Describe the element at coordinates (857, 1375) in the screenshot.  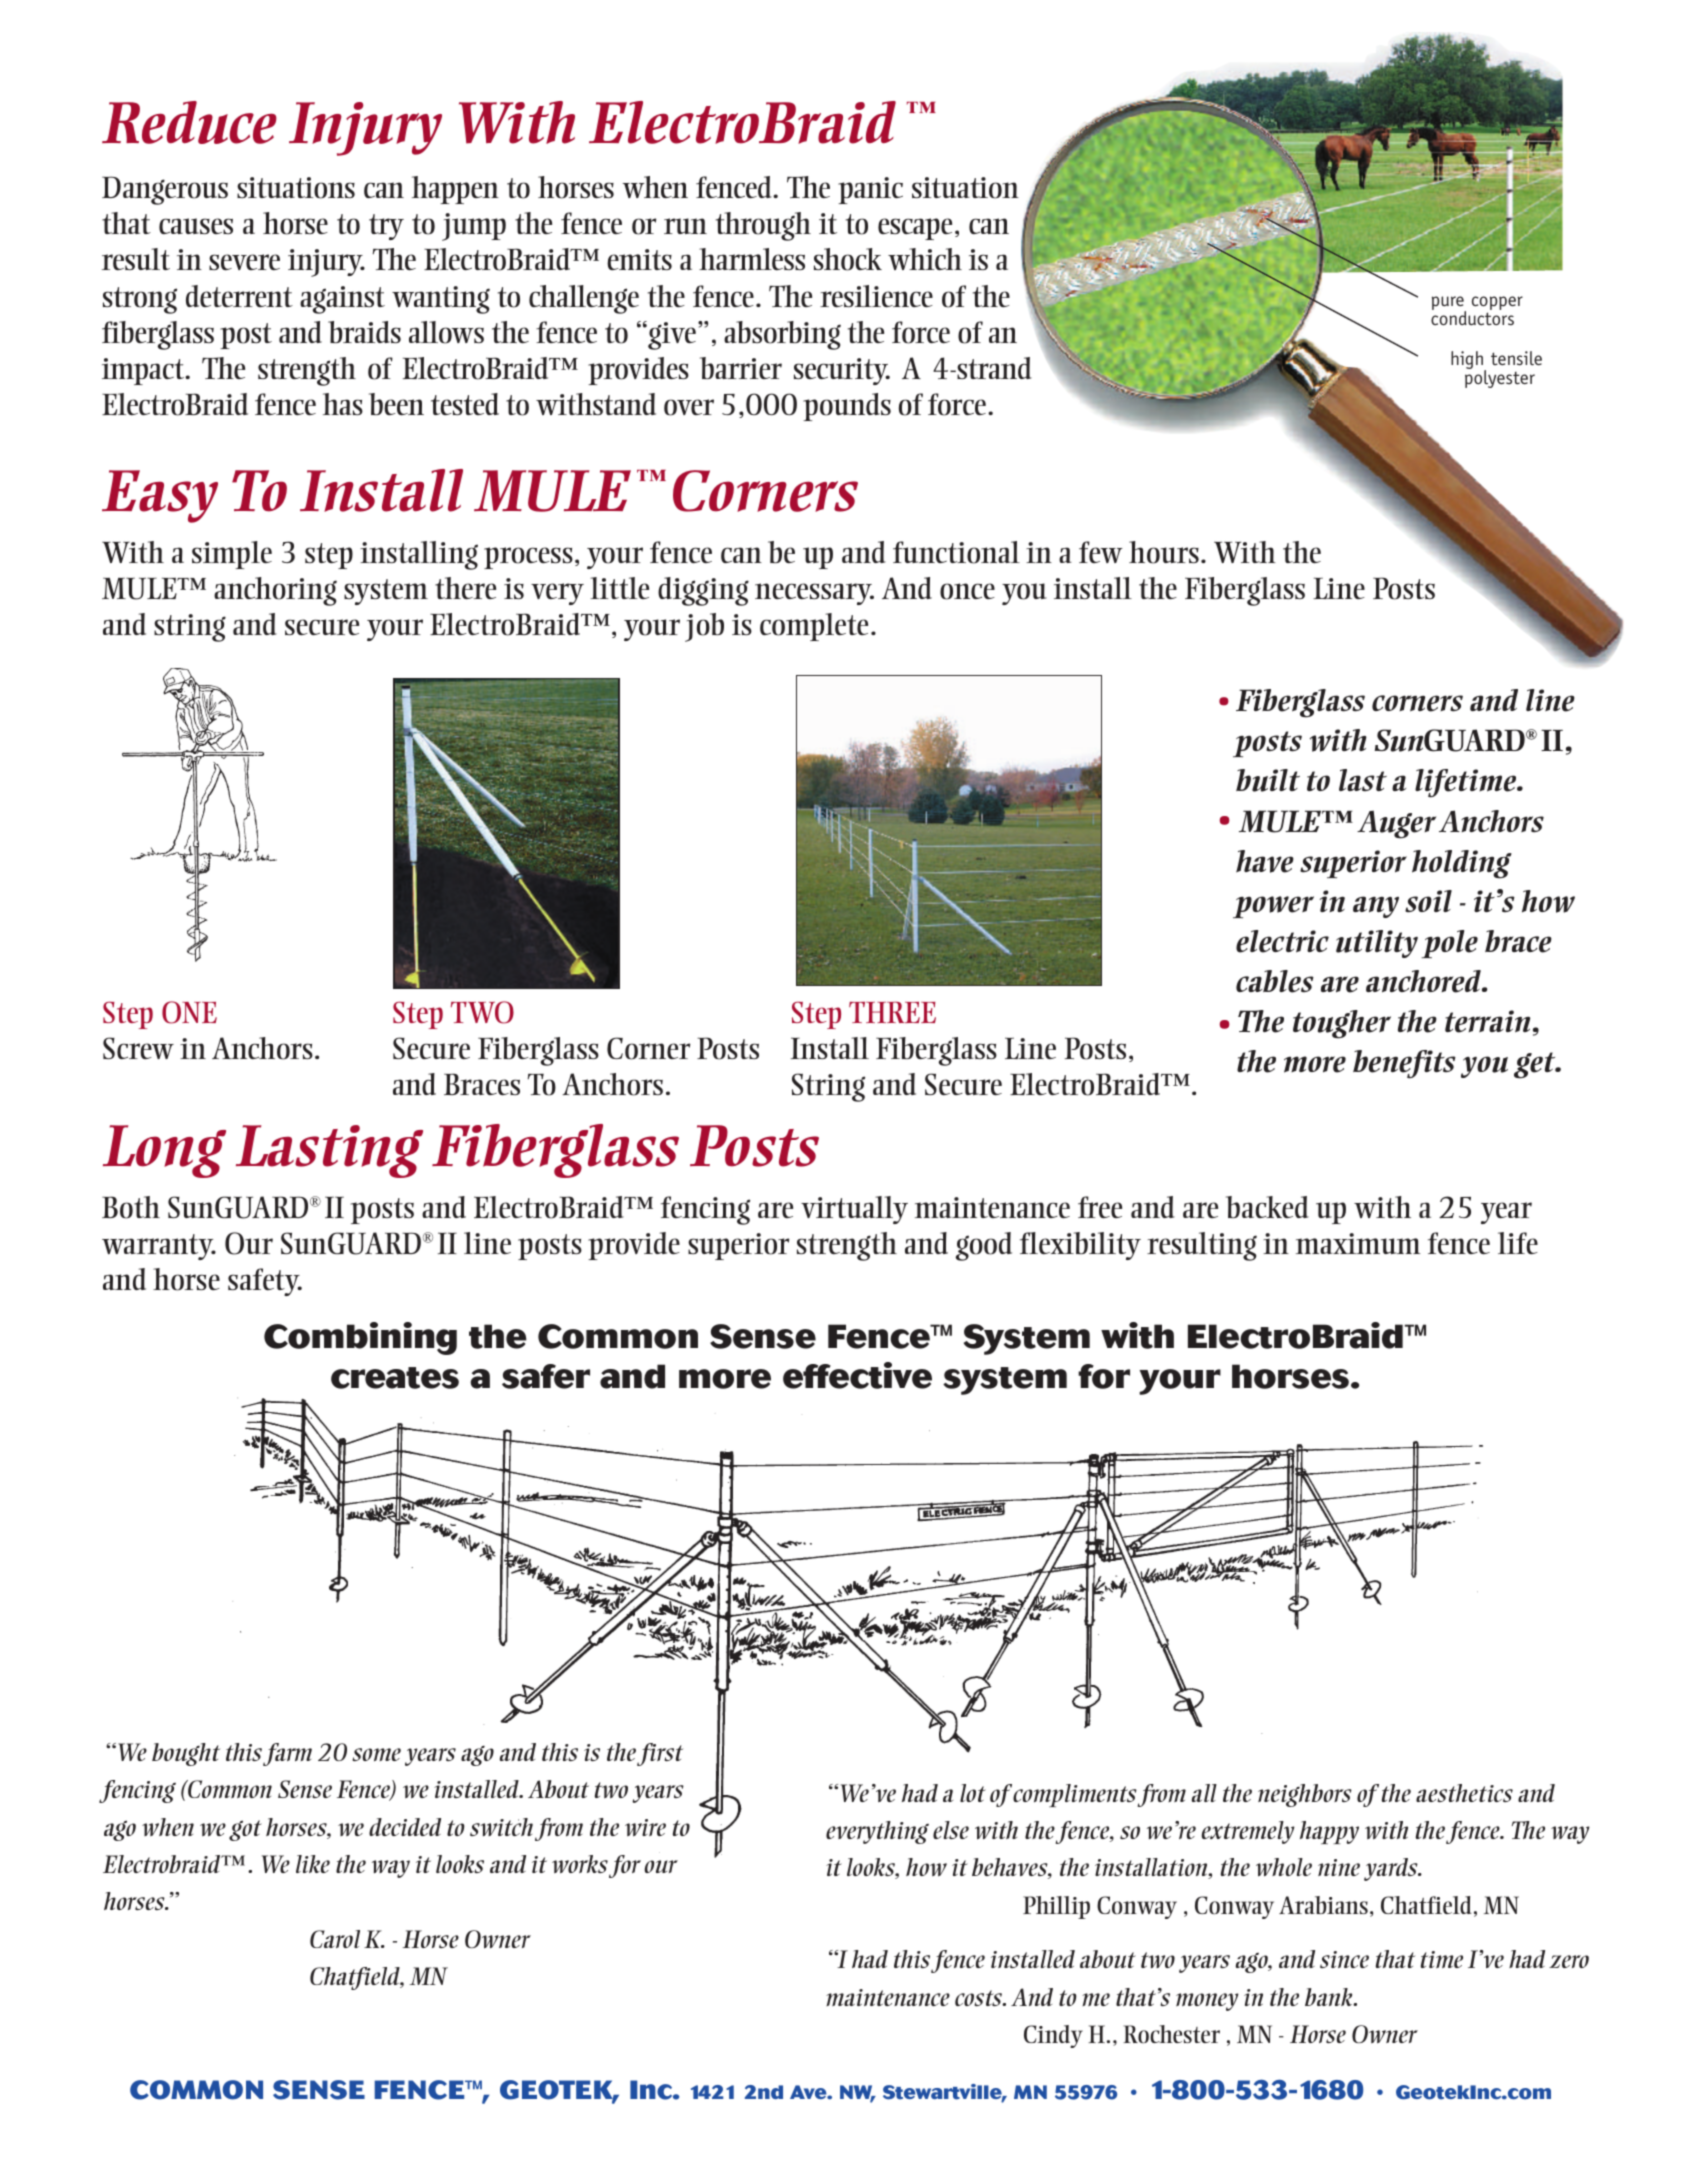
I see `effective` at that location.
